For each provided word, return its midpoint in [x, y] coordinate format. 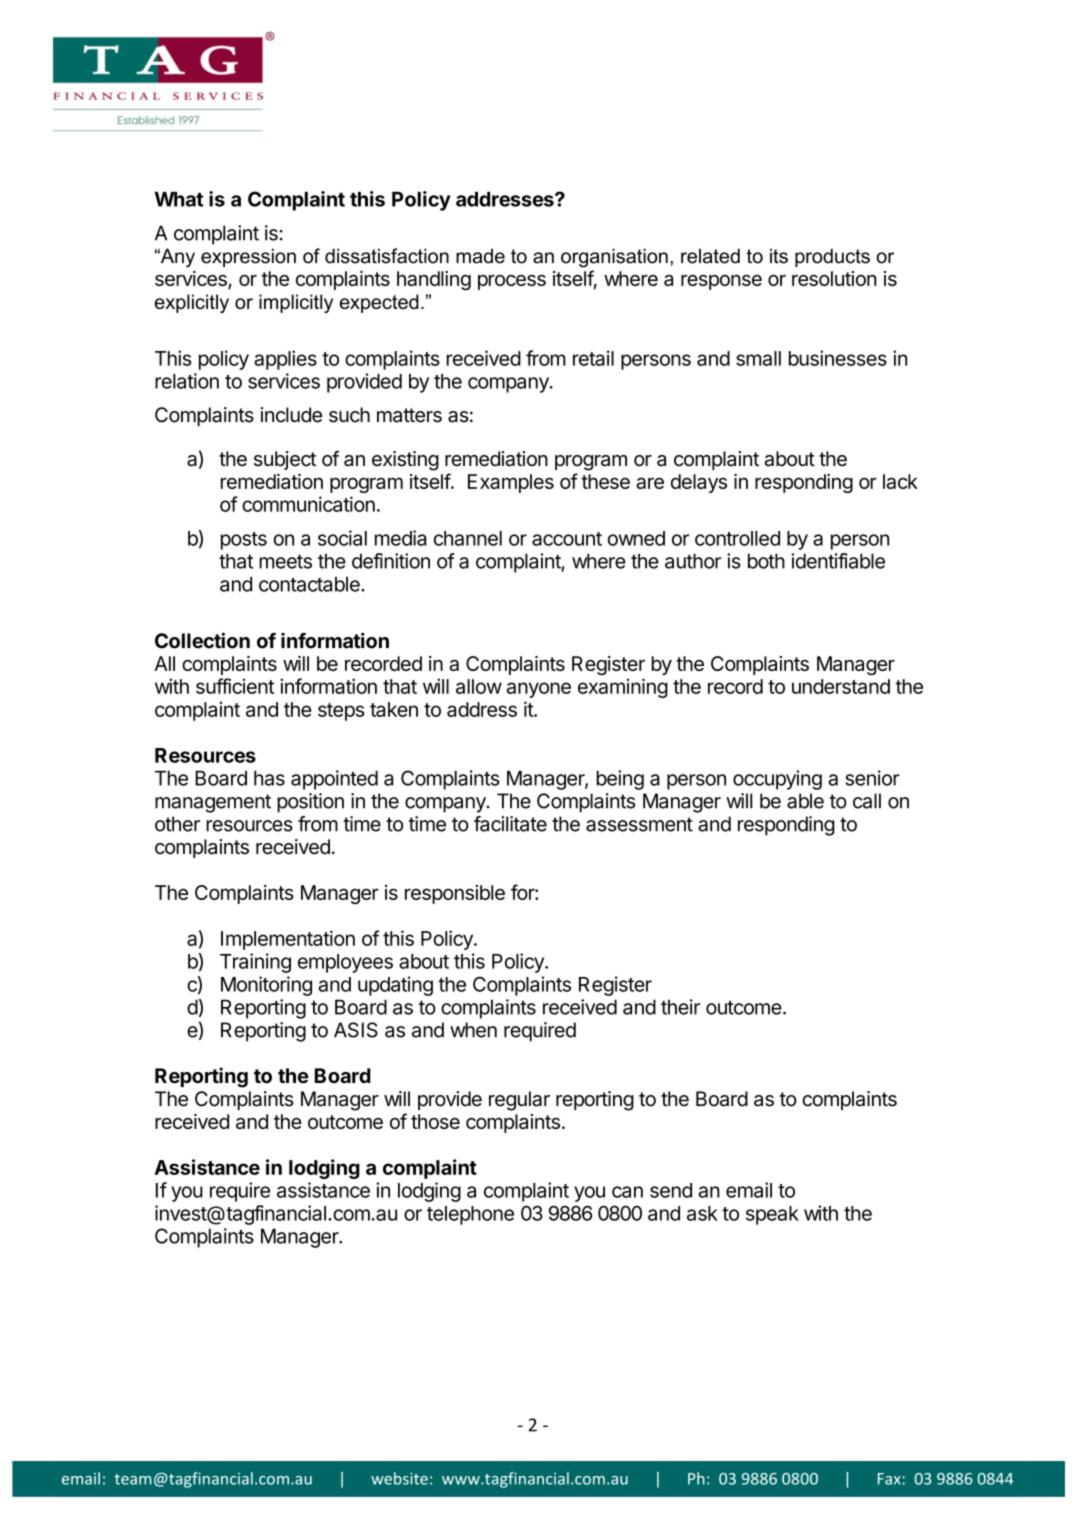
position [310, 803]
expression [248, 257]
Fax [890, 1479]
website [399, 1478]
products [832, 257]
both [766, 561]
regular [519, 1101]
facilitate [510, 824]
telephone [470, 1215]
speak [772, 1215]
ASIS [356, 1030]
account [567, 539]
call [867, 801]
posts [244, 541]
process [512, 282]
